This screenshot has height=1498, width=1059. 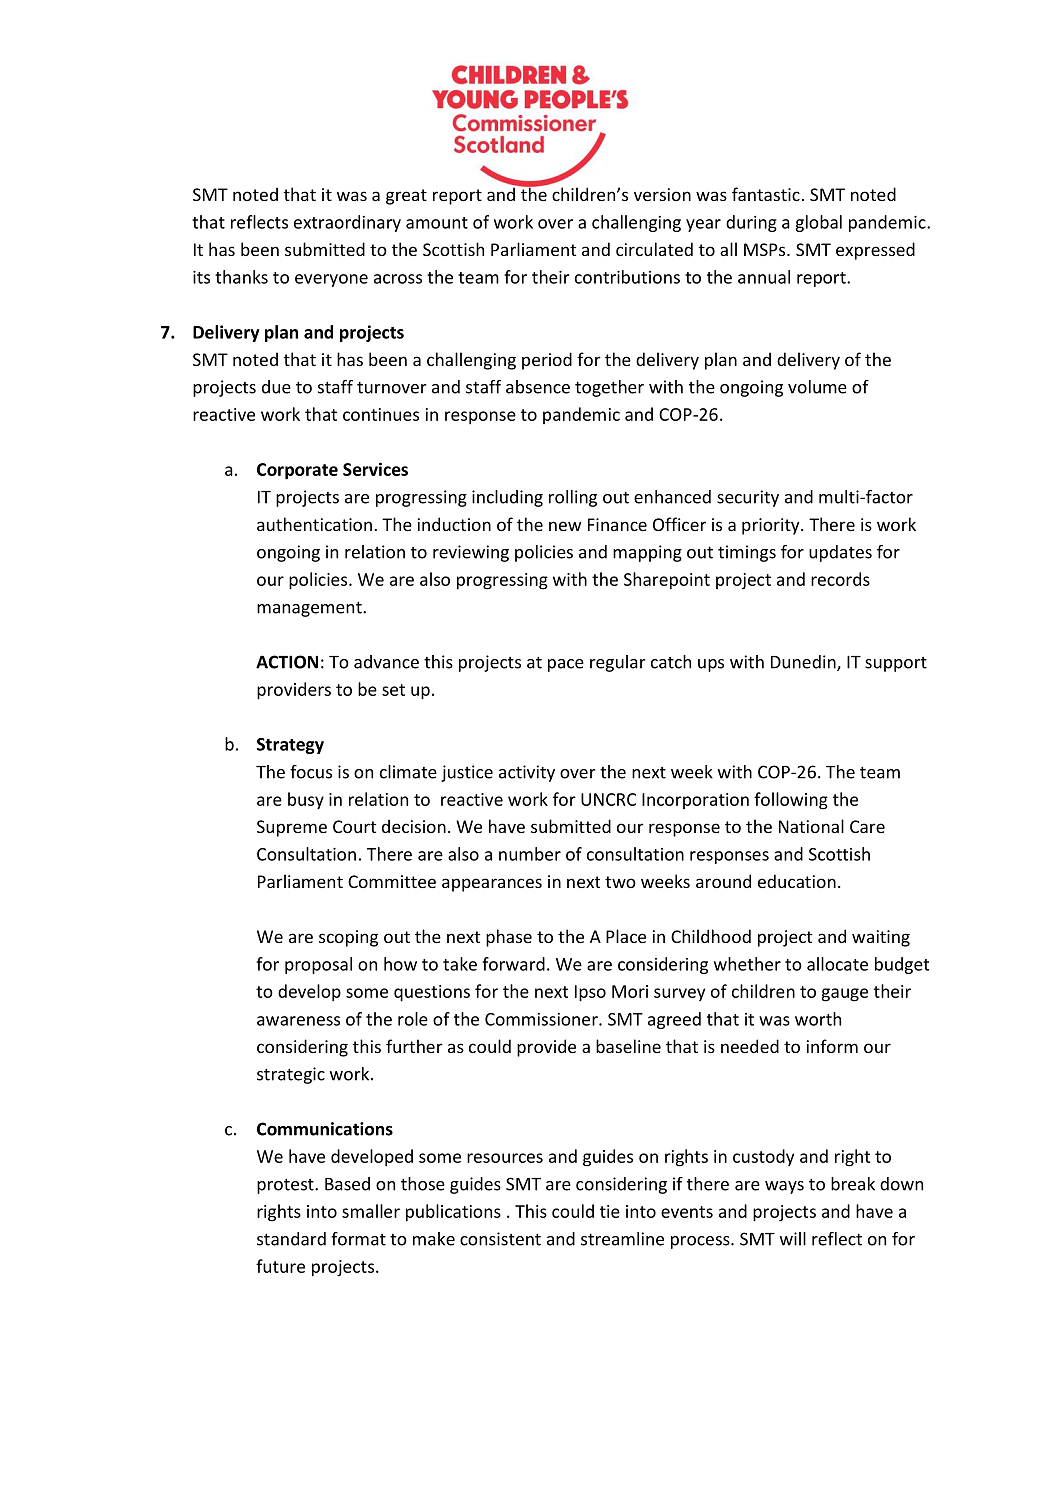 I want to click on Dunedin, so click(x=804, y=663).
